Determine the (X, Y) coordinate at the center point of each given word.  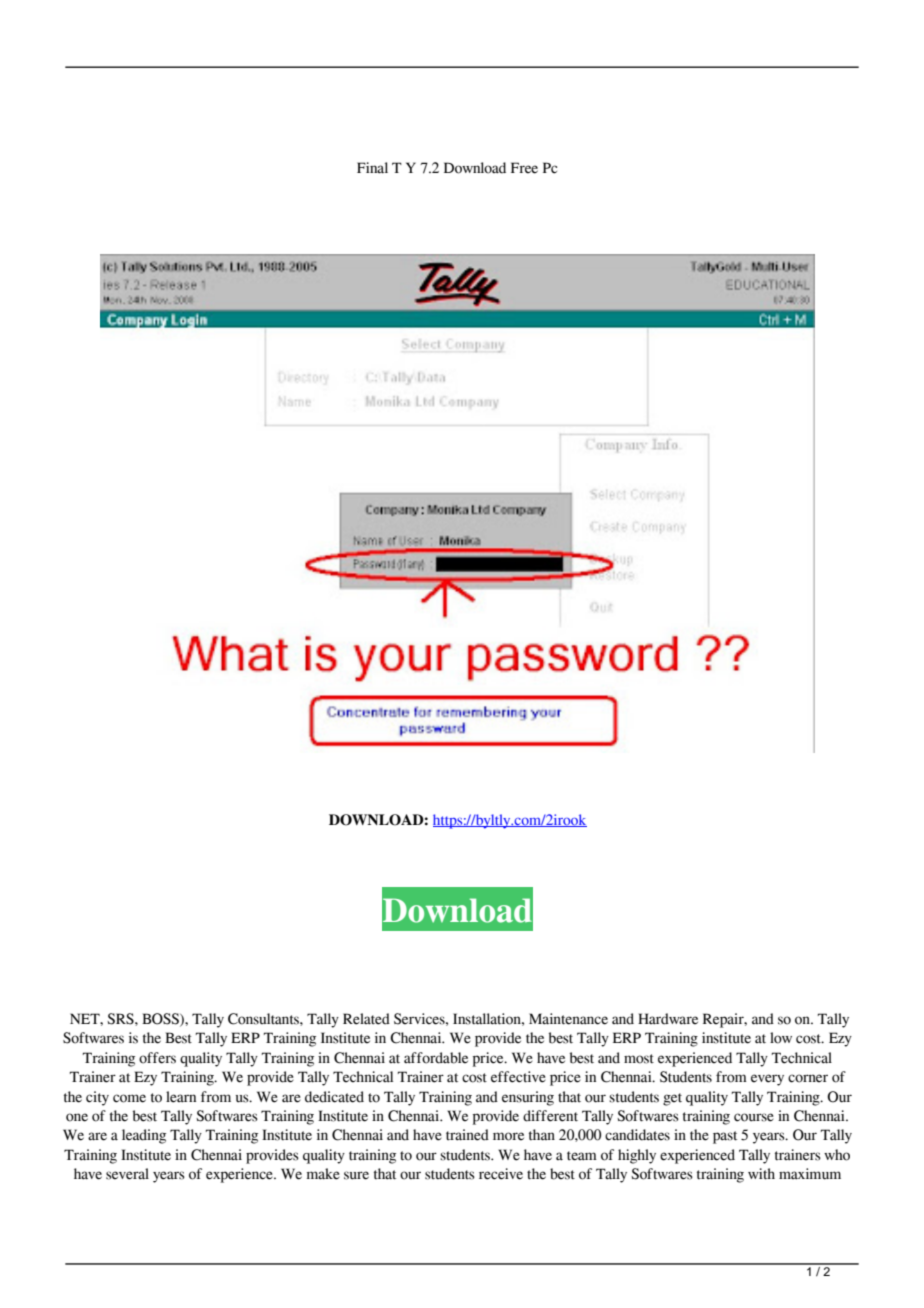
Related (366, 1019)
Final (372, 168)
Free (524, 168)
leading (144, 1136)
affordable (436, 1058)
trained (467, 1135)
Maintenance (568, 1019)
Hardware (668, 1019)
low (781, 1038)
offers (157, 1058)
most (639, 1059)
